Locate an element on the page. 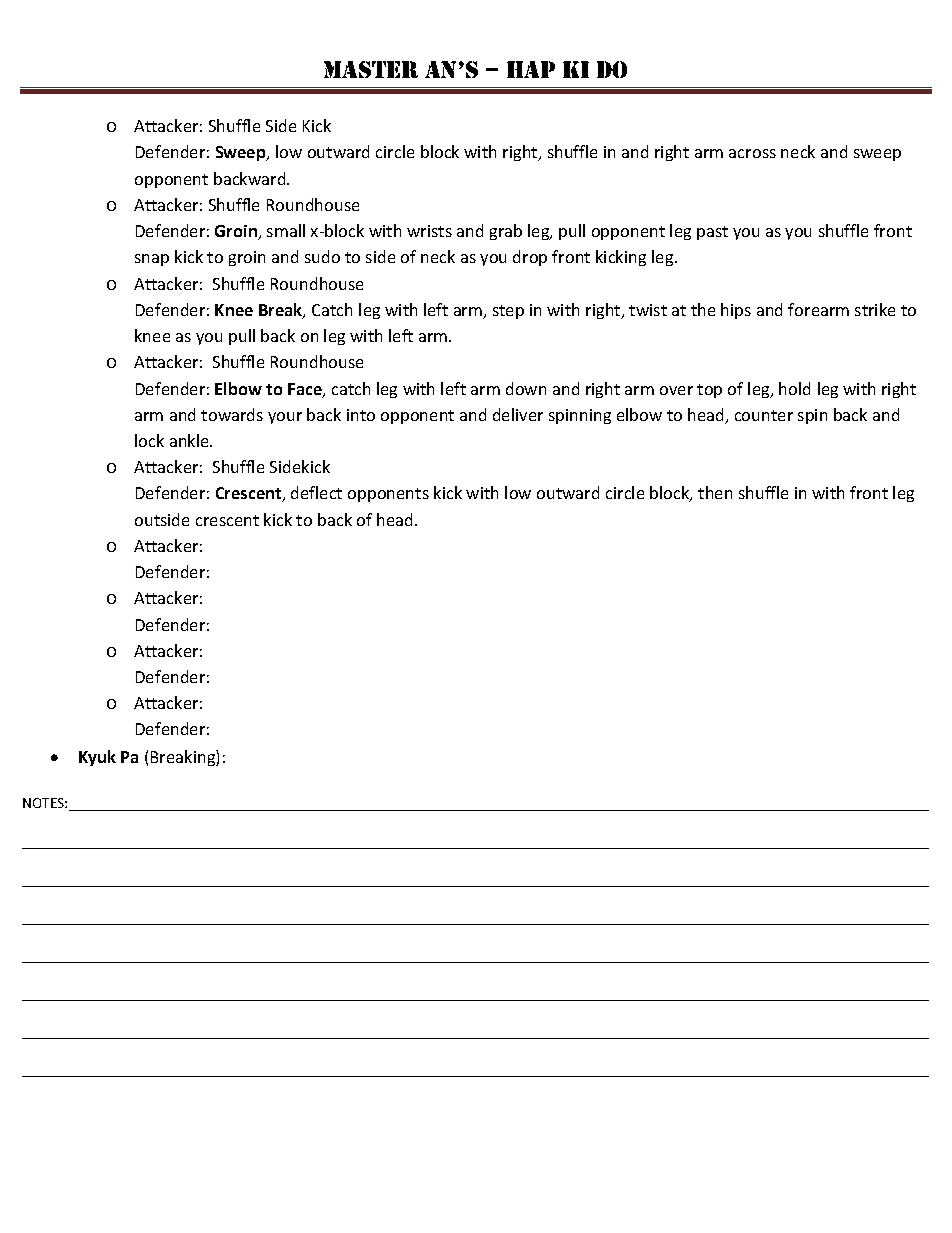 This page has height=1233, width=952. step is located at coordinates (508, 312).
